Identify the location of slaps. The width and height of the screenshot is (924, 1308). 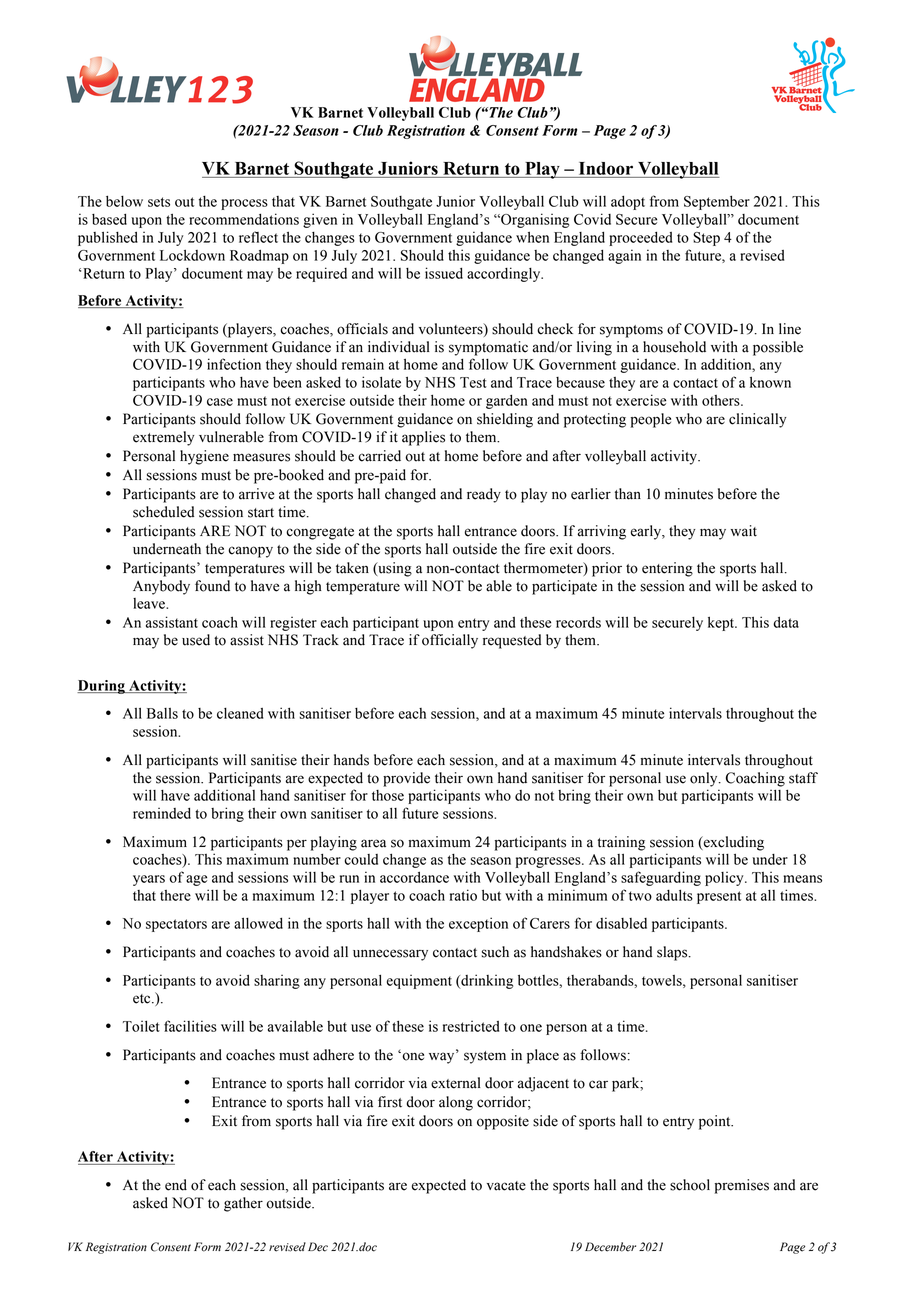
(673, 953).
